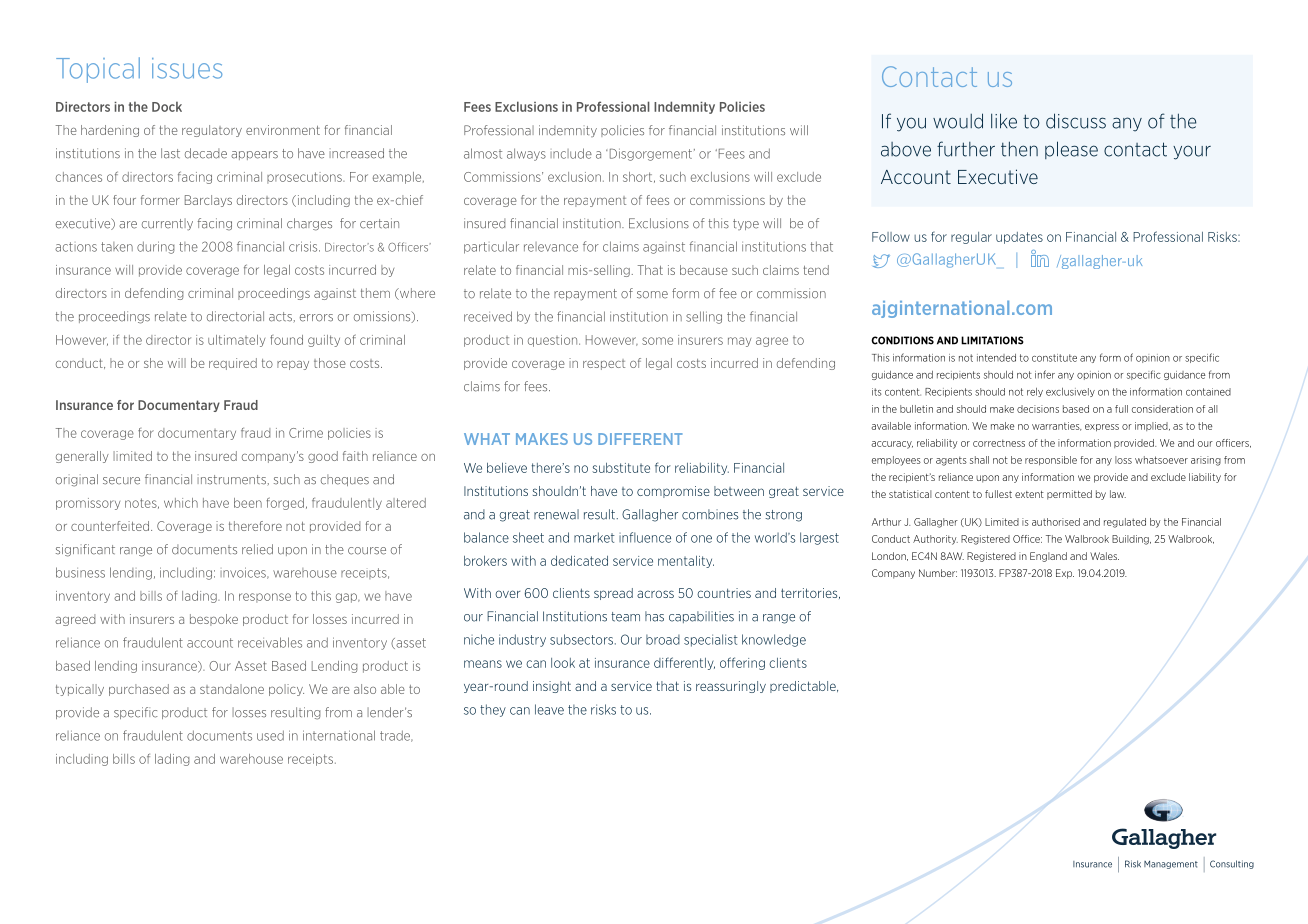 The image size is (1308, 924). Describe the element at coordinates (1076, 121) in the screenshot. I see `discuss` at that location.
